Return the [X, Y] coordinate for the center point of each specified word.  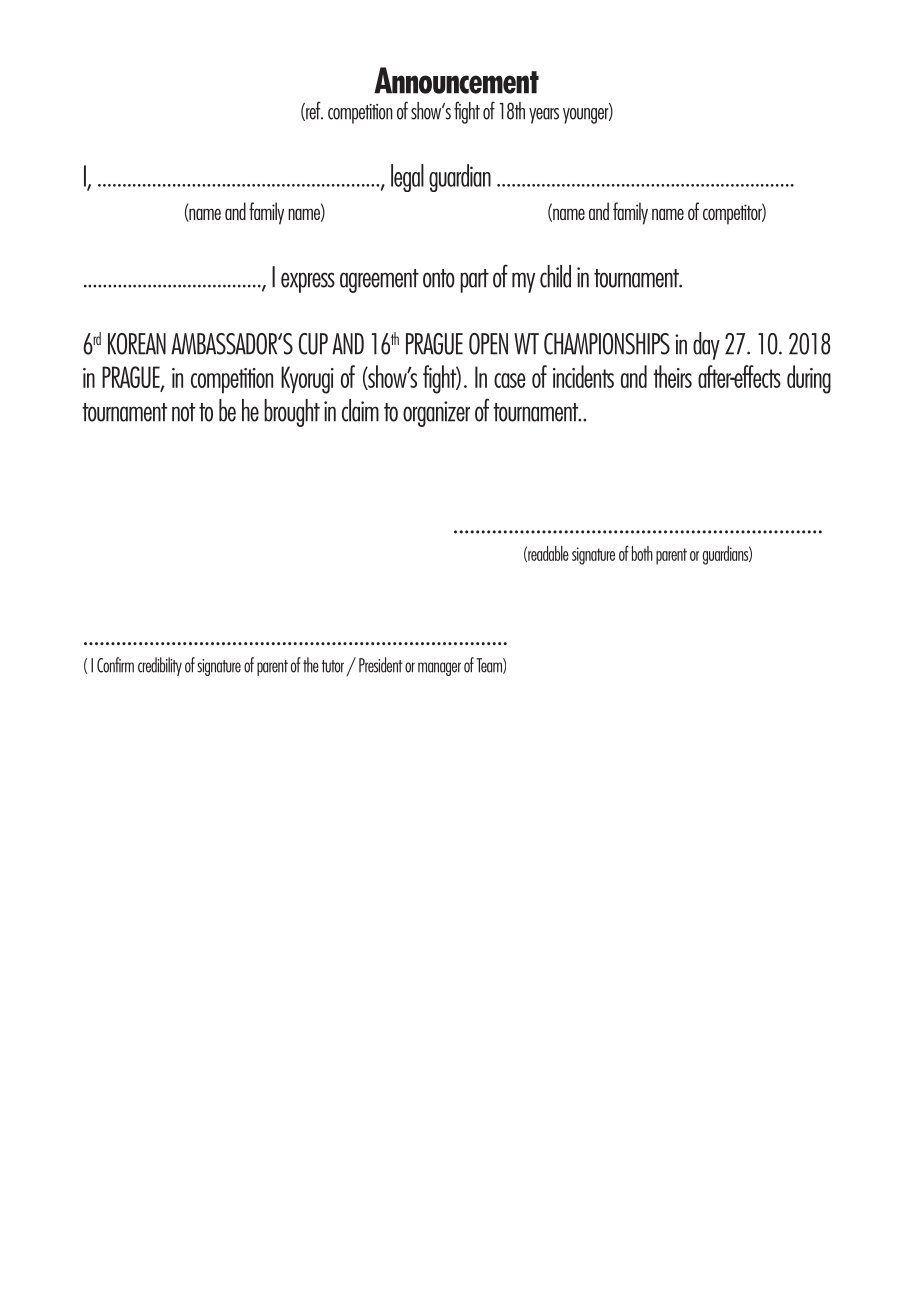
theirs [672, 376]
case [510, 380]
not [183, 412]
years [544, 116]
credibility [160, 666]
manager [439, 669]
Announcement [456, 80]
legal [407, 178]
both [642, 553]
